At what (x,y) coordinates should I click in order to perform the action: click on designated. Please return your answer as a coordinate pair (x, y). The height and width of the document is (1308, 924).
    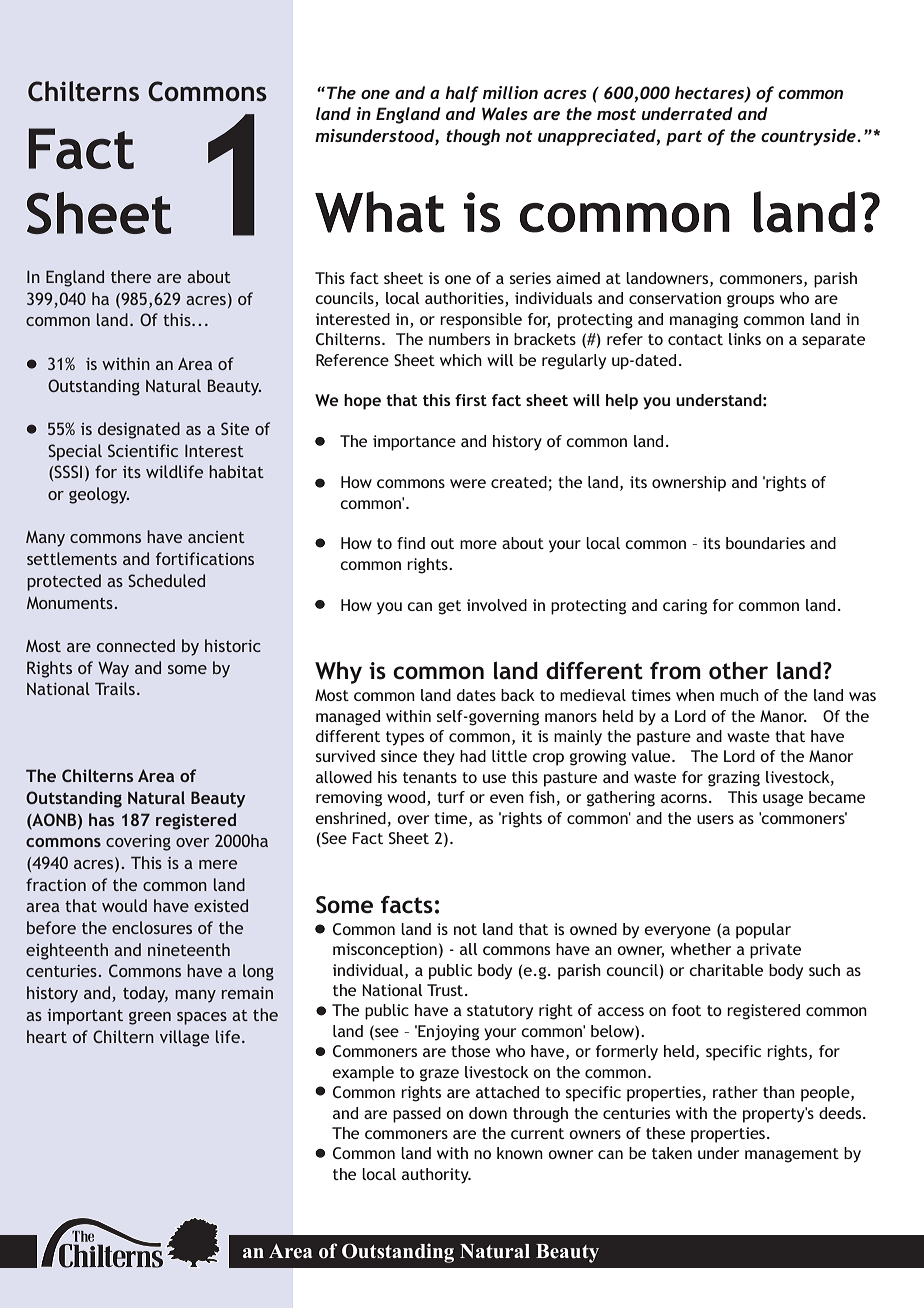
    Looking at the image, I should click on (139, 430).
